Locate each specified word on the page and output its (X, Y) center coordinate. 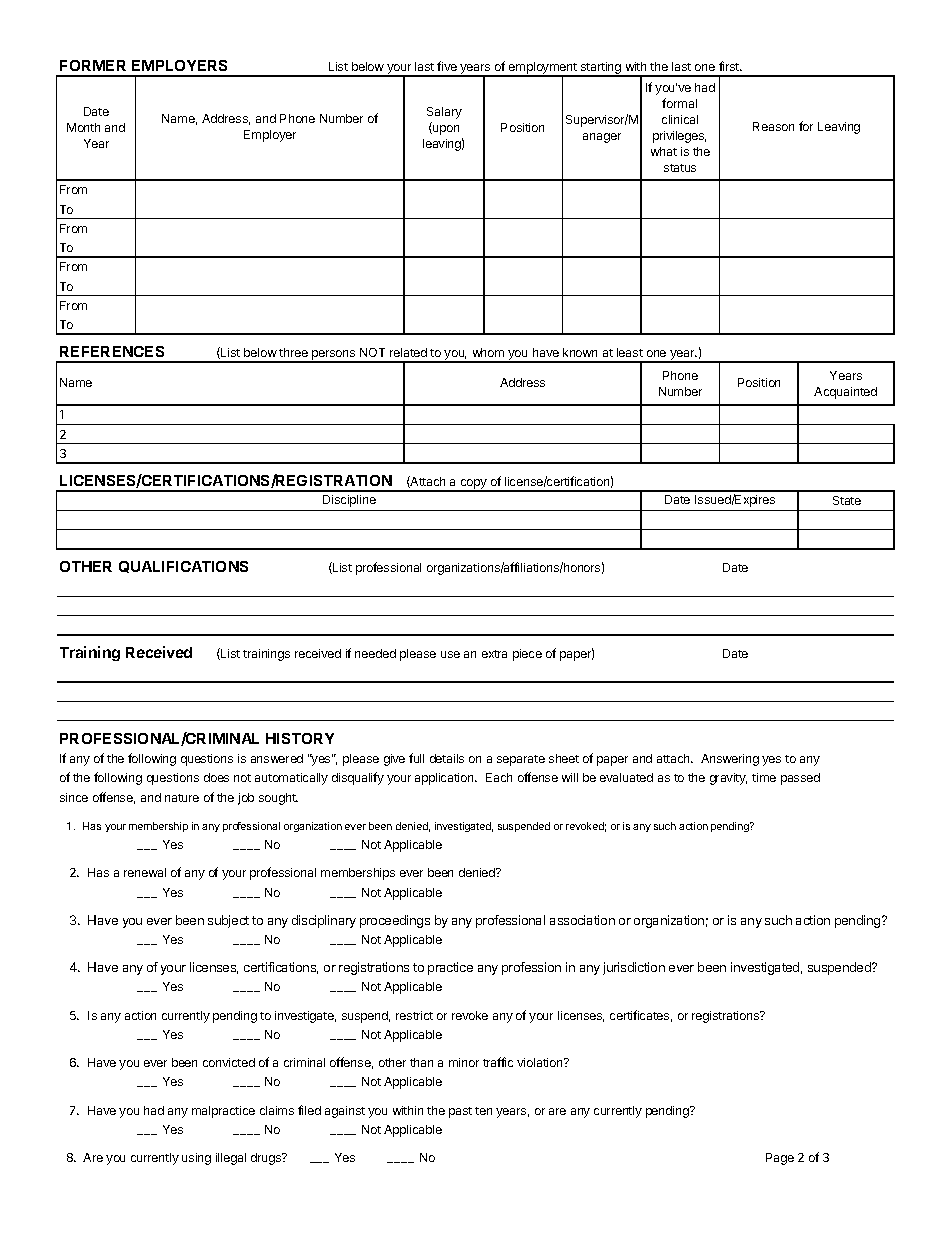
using (196, 1159)
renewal (145, 872)
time (764, 777)
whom (488, 352)
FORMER (93, 65)
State (847, 500)
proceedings (395, 921)
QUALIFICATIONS (183, 567)
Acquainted (845, 393)
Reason (773, 126)
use (450, 654)
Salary (444, 113)
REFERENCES (112, 351)
